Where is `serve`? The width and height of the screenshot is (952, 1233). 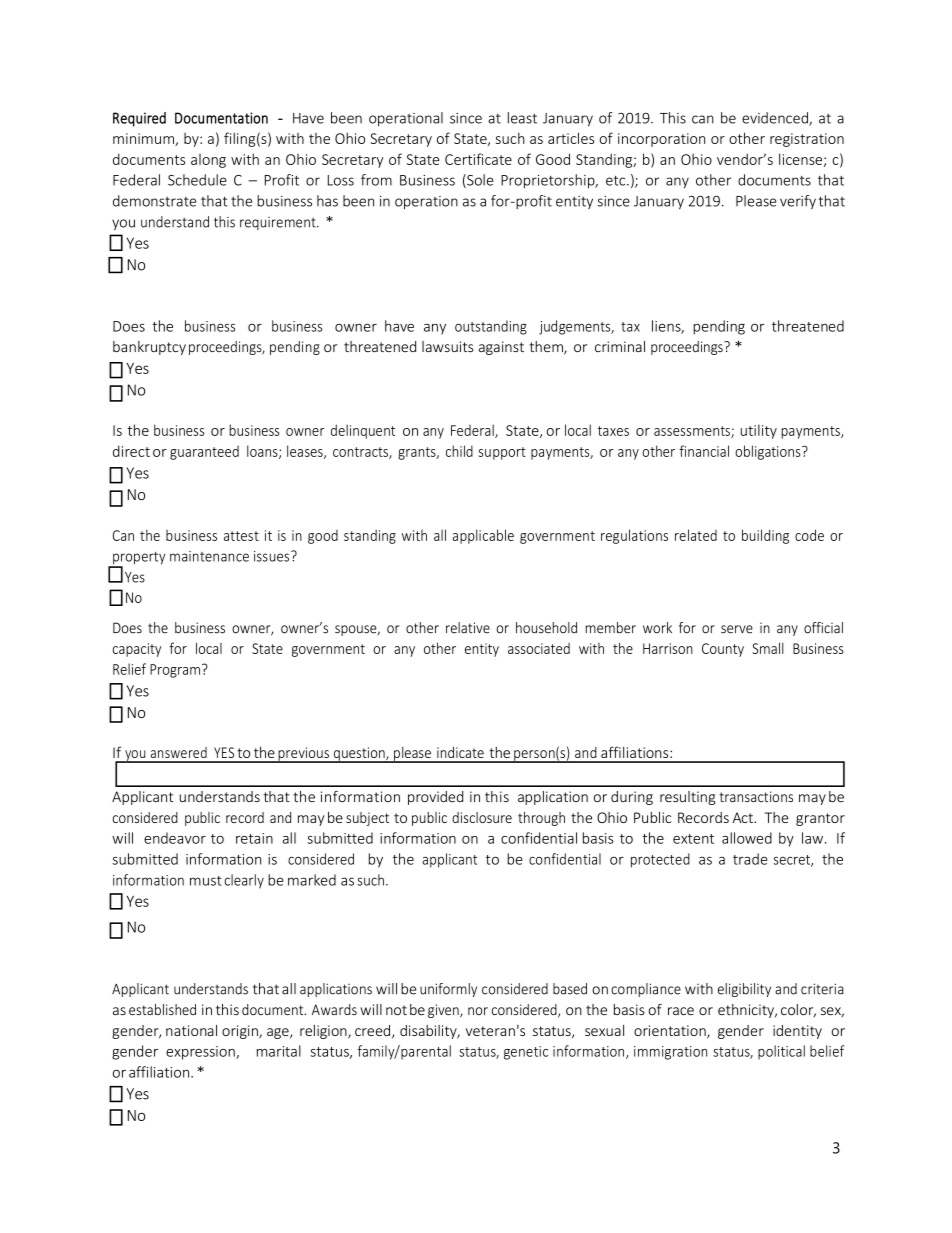 serve is located at coordinates (737, 629).
